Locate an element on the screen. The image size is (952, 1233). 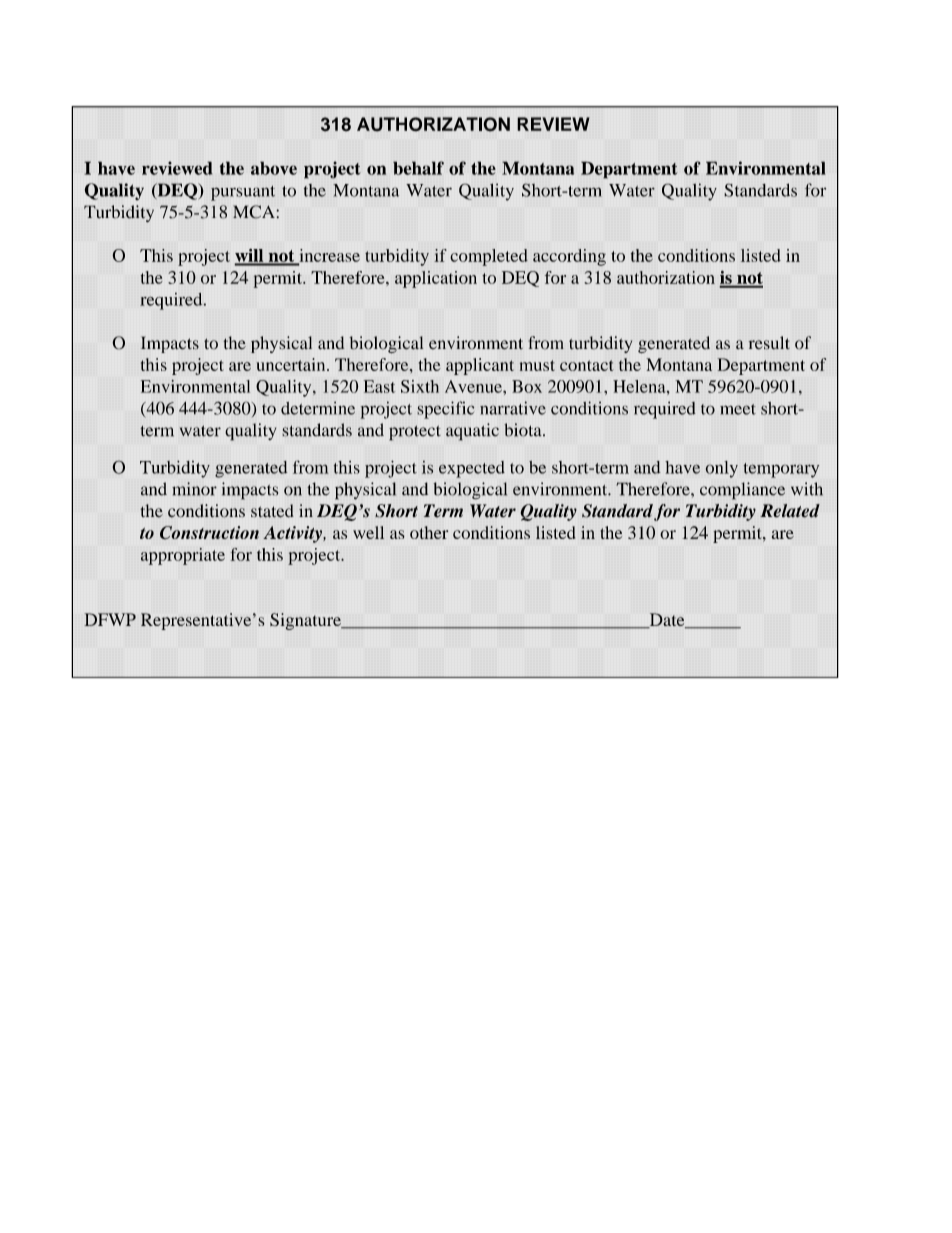
above is located at coordinates (274, 168).
